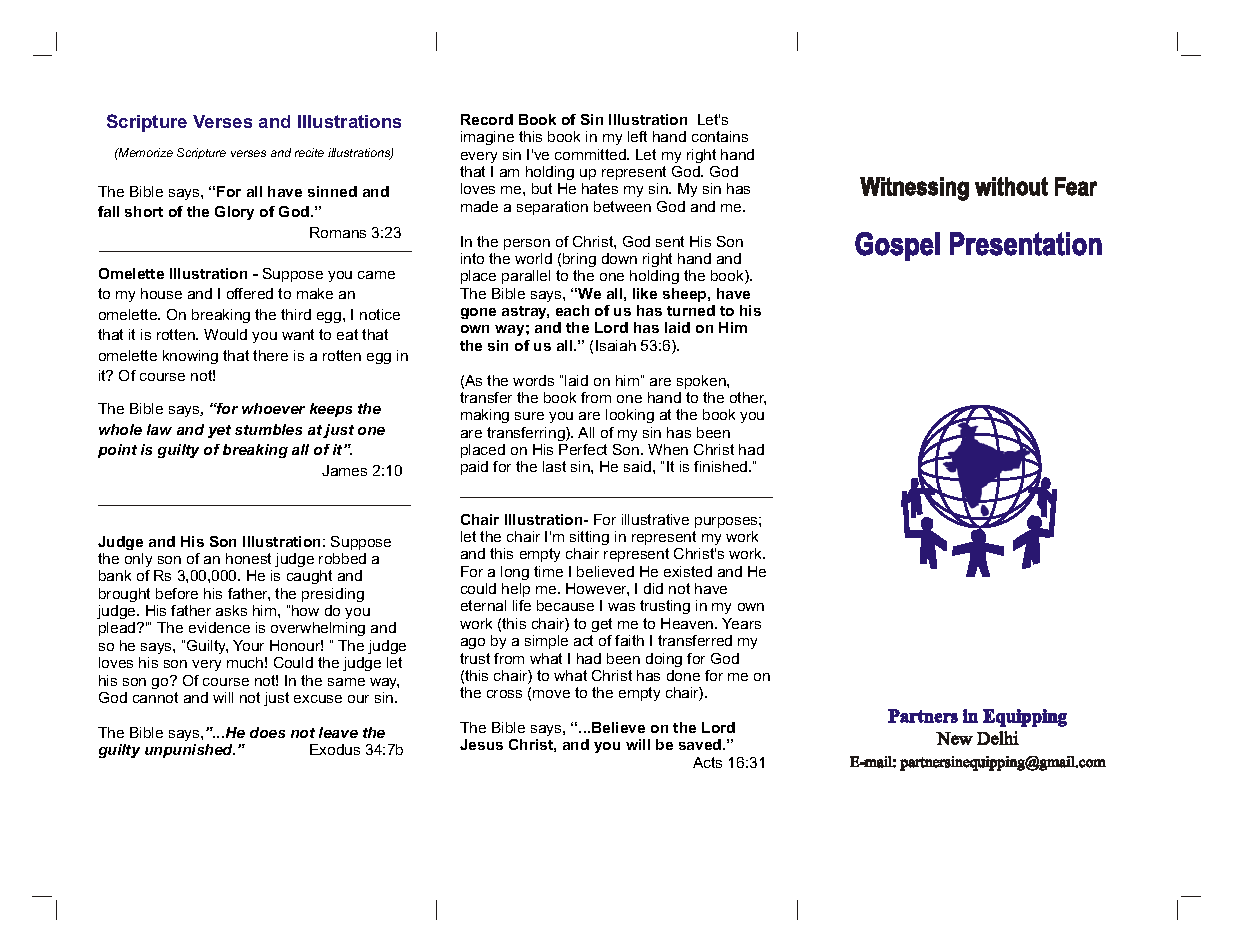 This screenshot has width=1233, height=952. I want to click on robbed, so click(342, 558).
